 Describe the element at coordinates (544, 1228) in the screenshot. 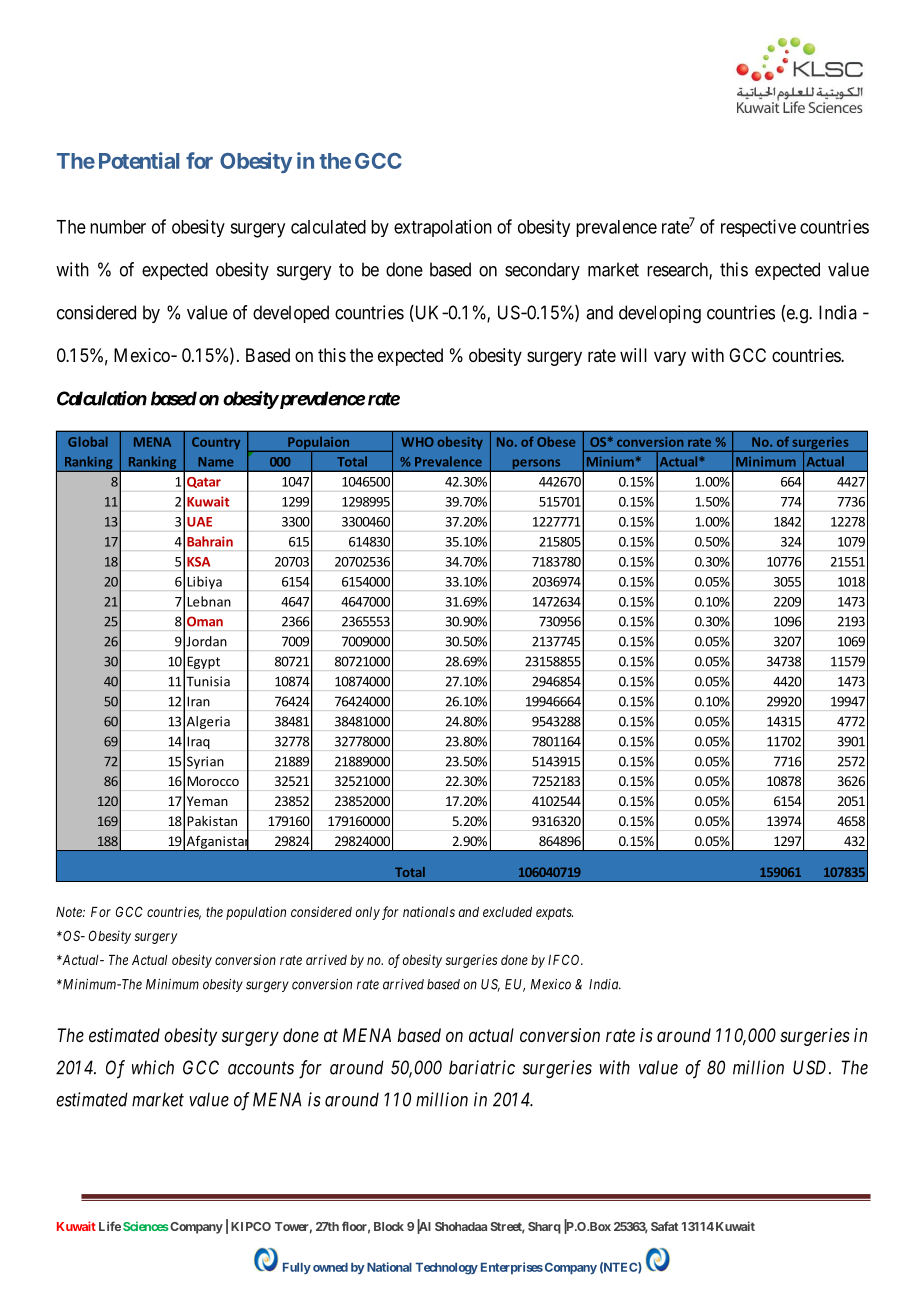

I see `Sharq` at that location.
